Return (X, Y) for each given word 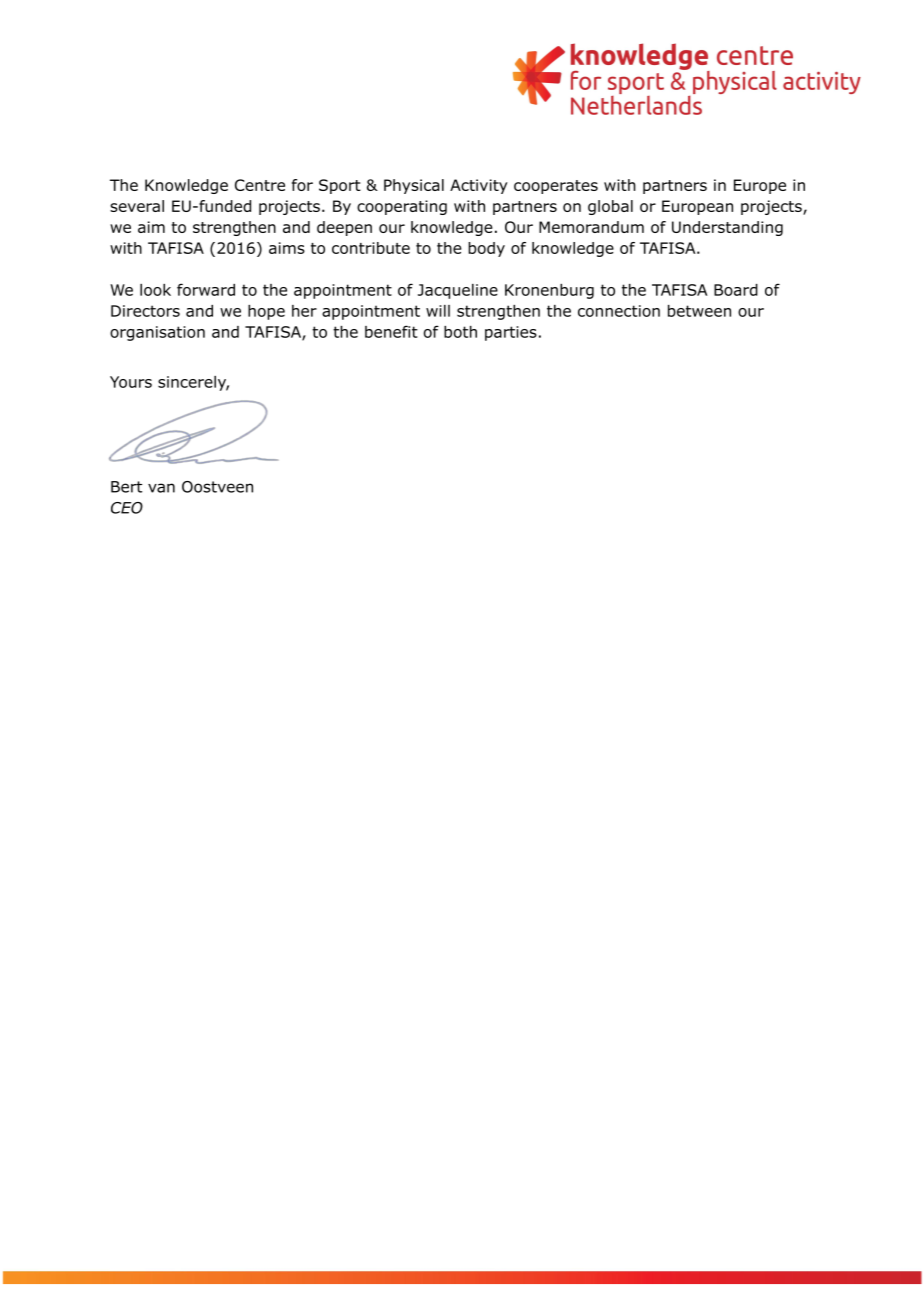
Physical (414, 186)
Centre (260, 185)
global (610, 207)
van (161, 488)
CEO (127, 508)
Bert (126, 487)
